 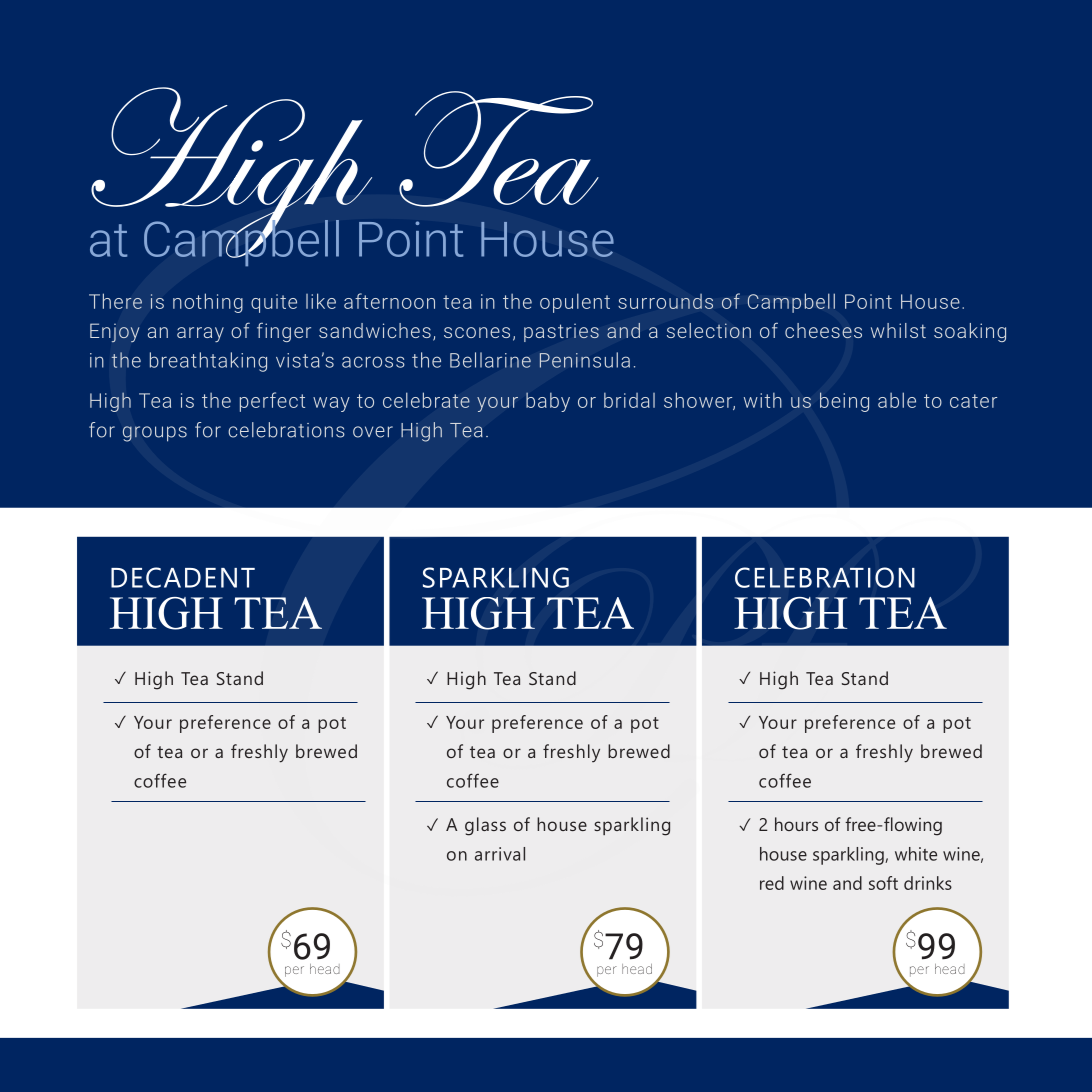 What do you see at coordinates (208, 303) in the image?
I see `nothing` at bounding box center [208, 303].
